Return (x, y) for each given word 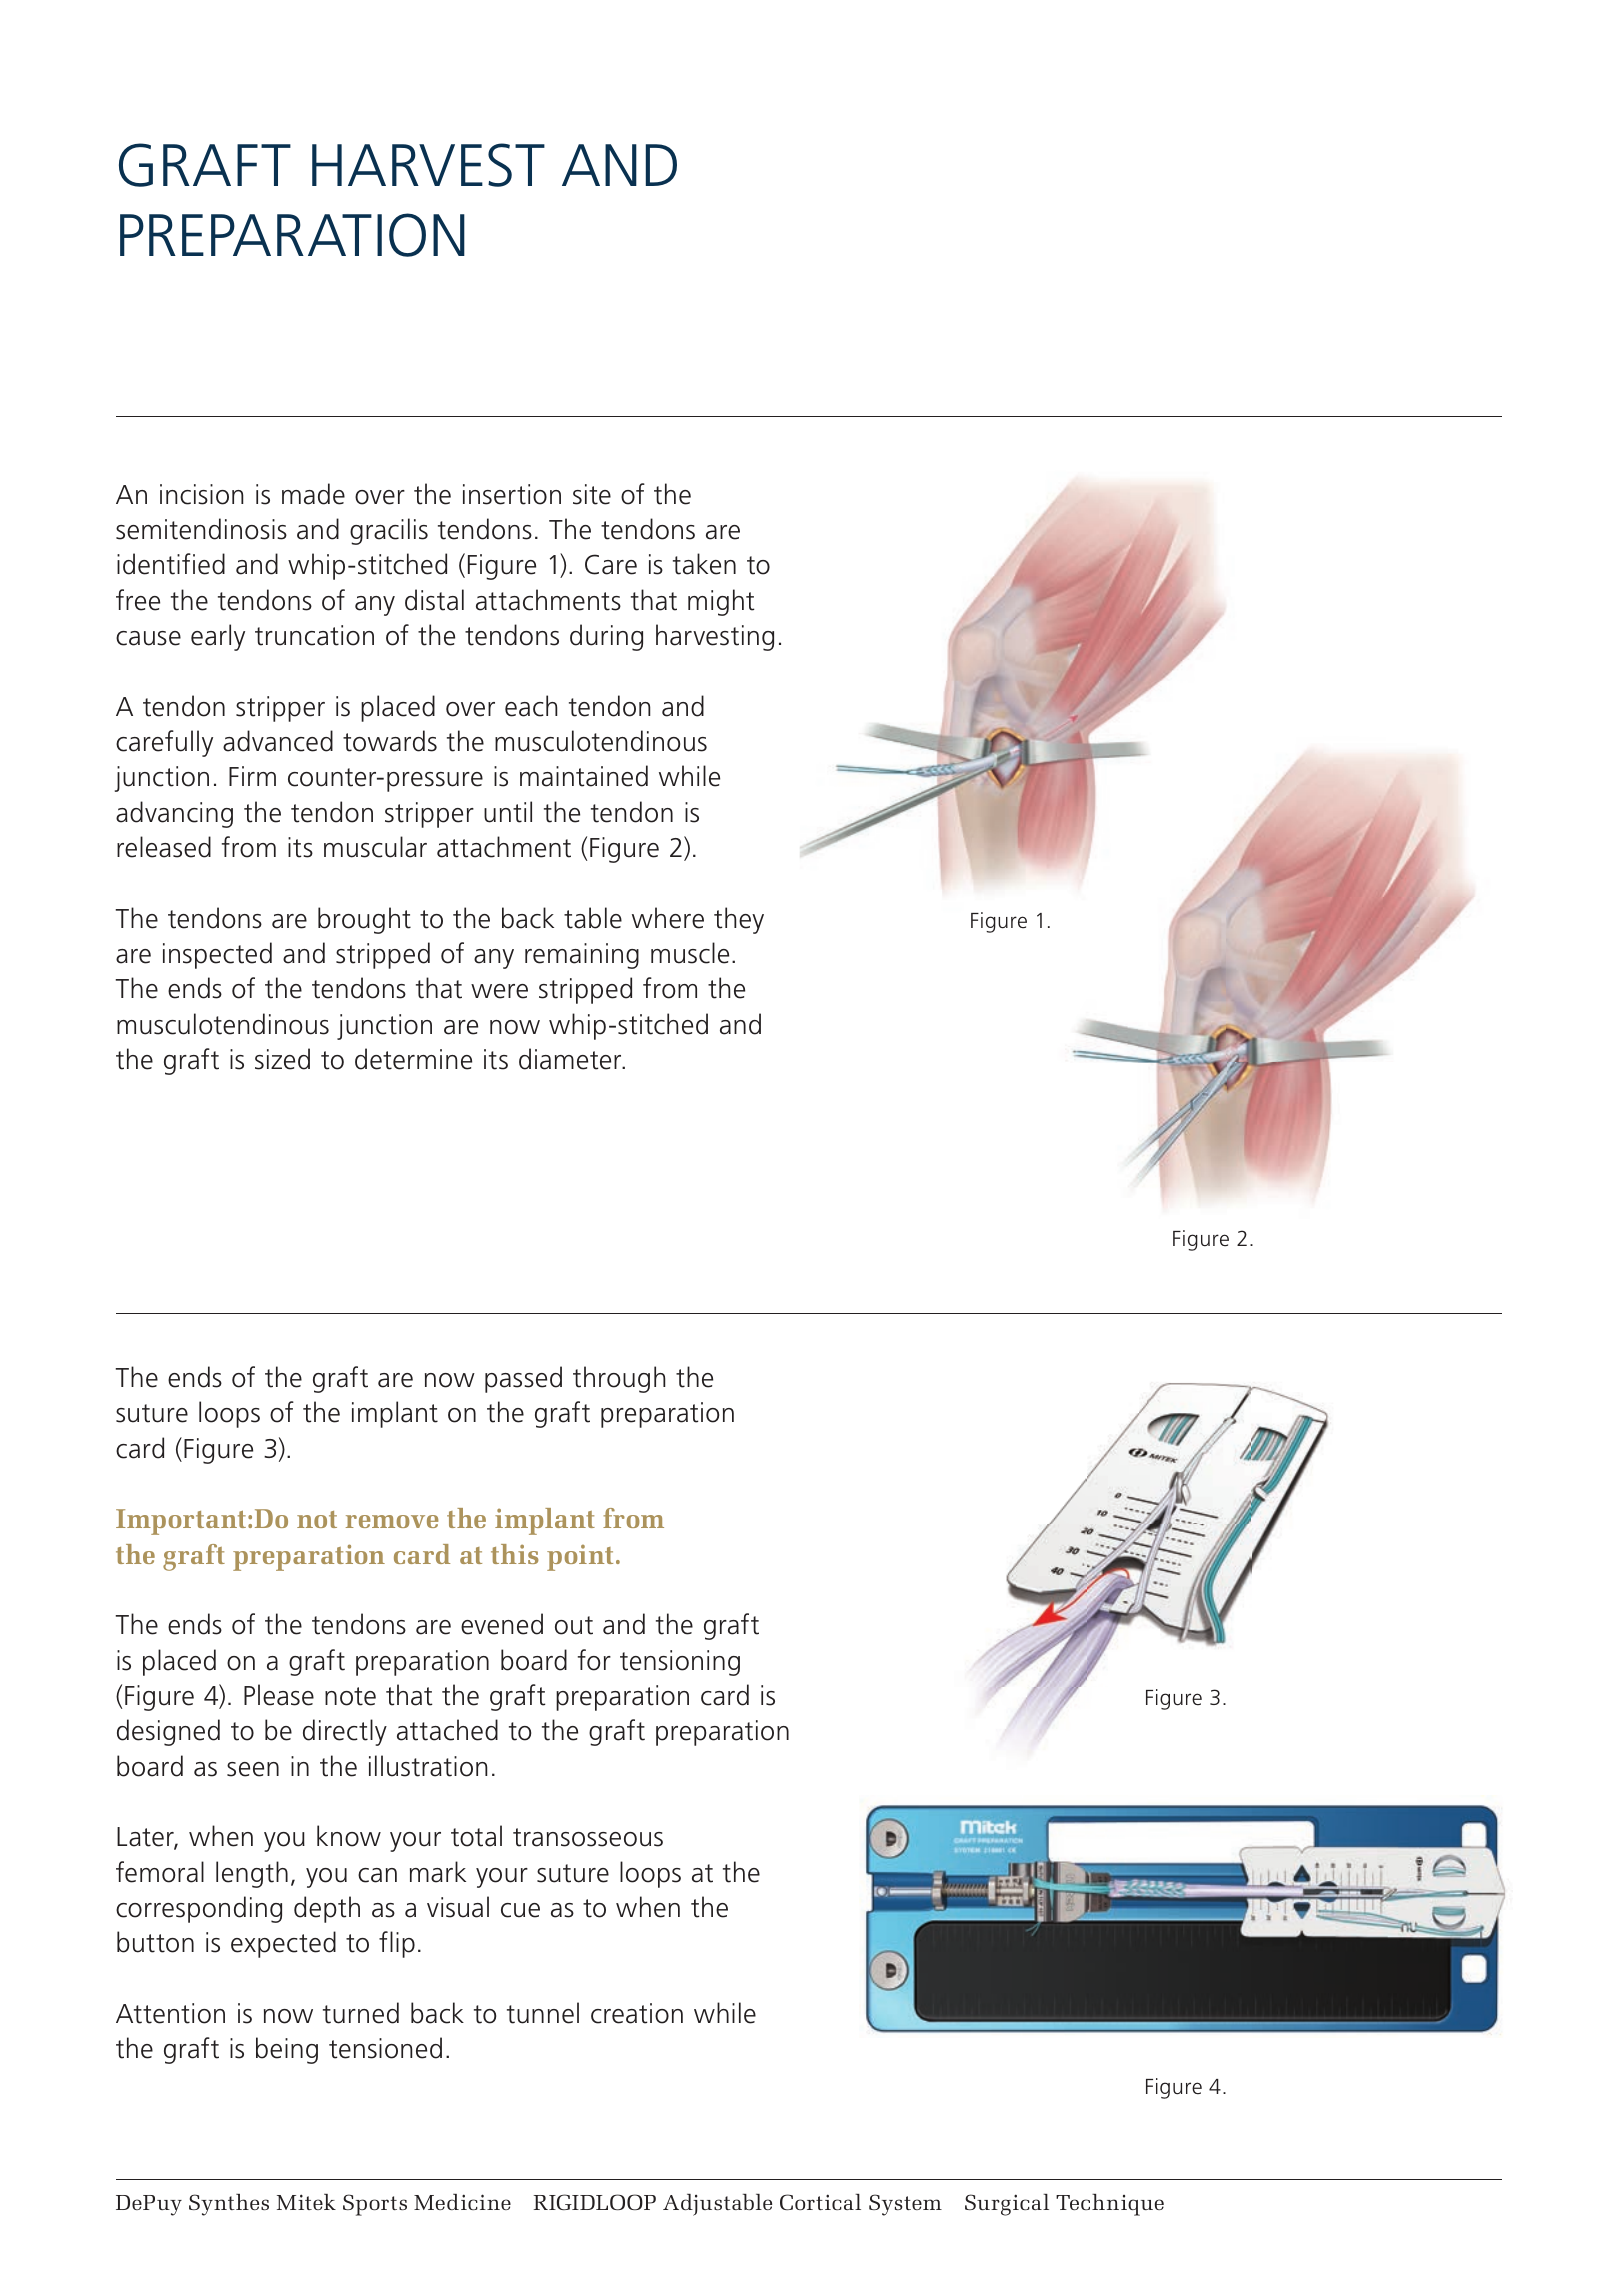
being (287, 2050)
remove (392, 1521)
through (619, 1379)
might (721, 602)
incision (201, 494)
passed (523, 1379)
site (592, 494)
